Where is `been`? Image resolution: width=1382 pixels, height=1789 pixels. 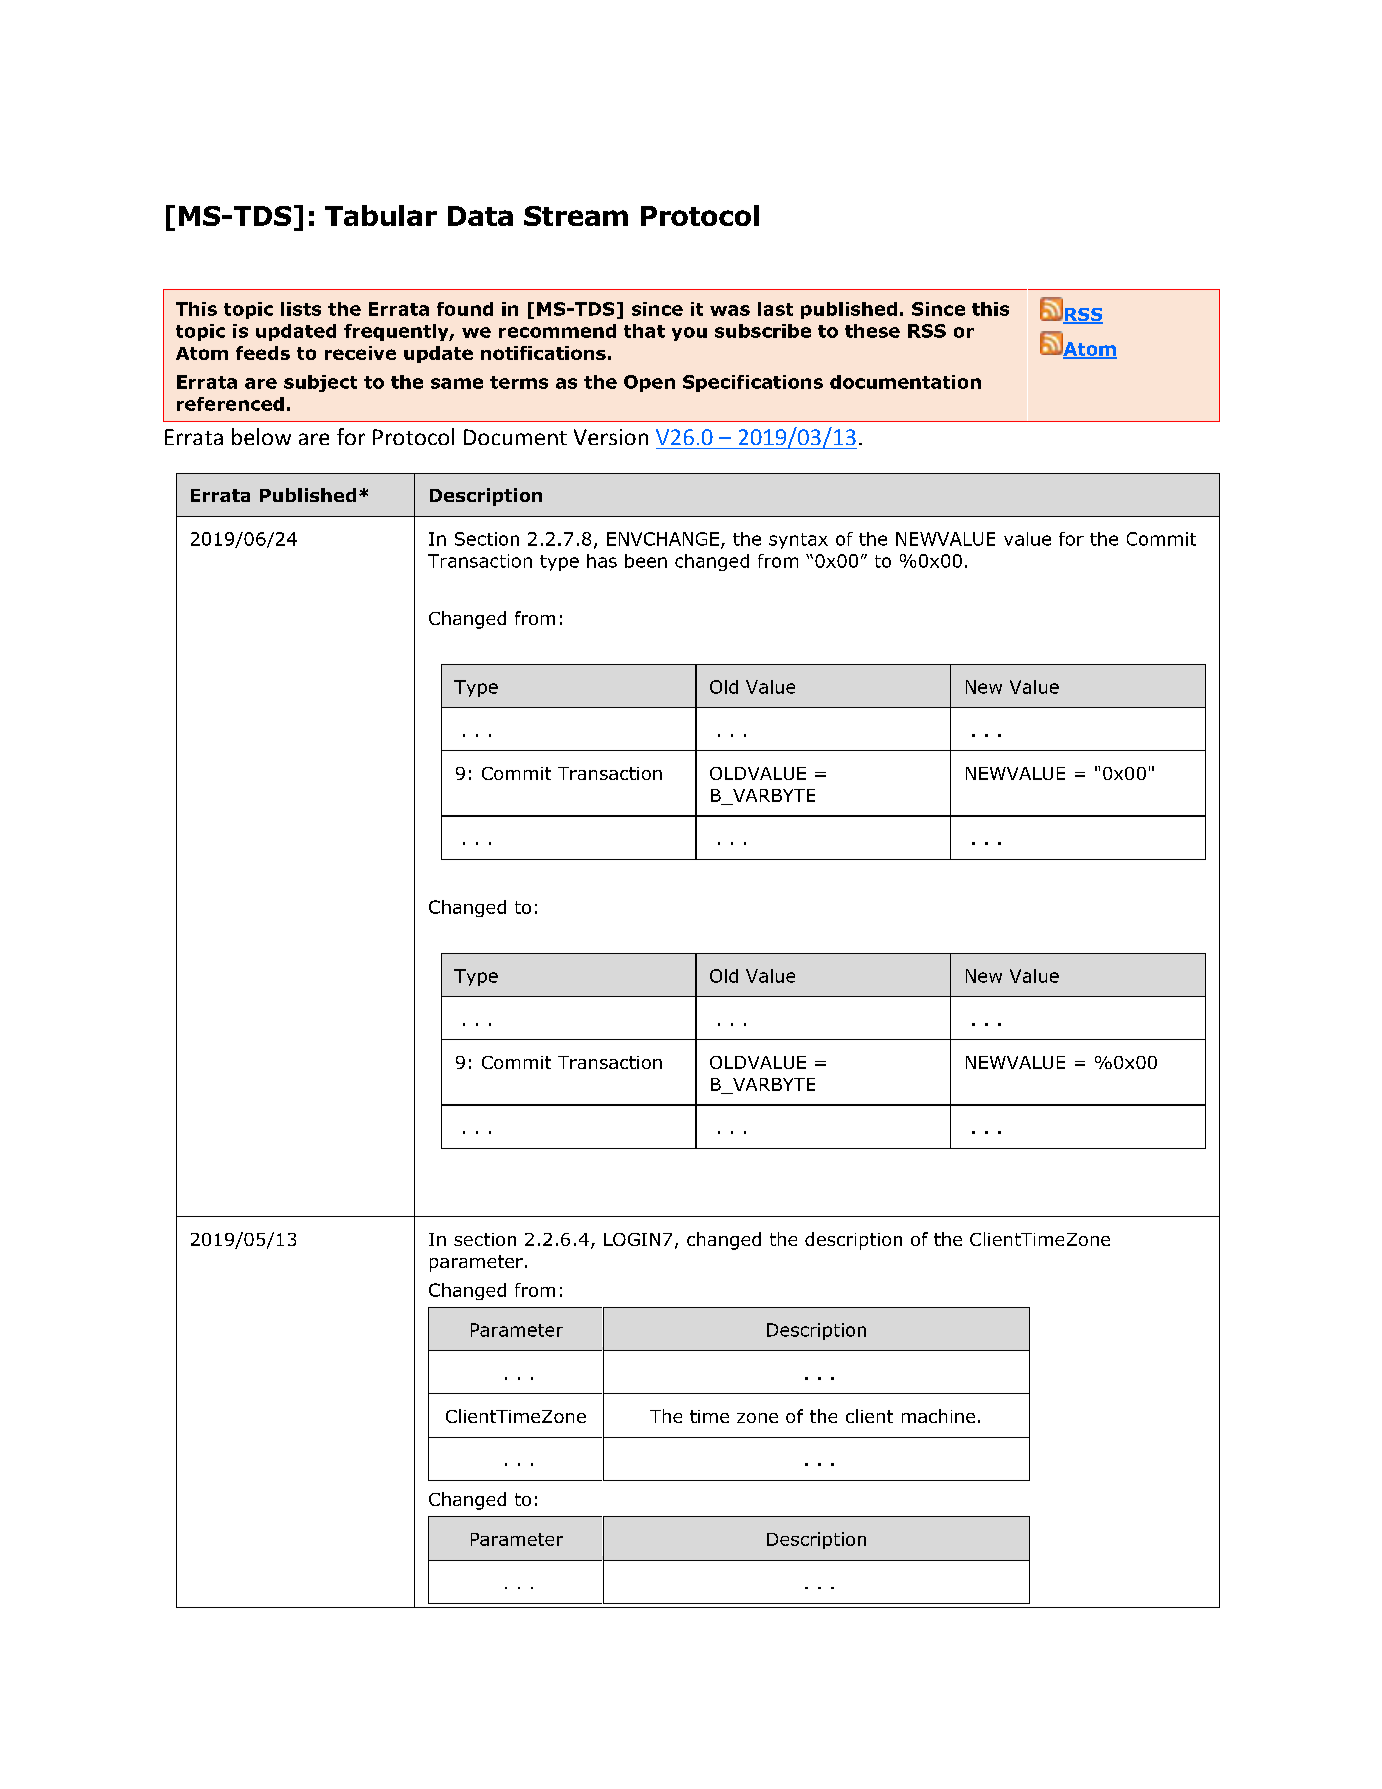 been is located at coordinates (646, 561).
